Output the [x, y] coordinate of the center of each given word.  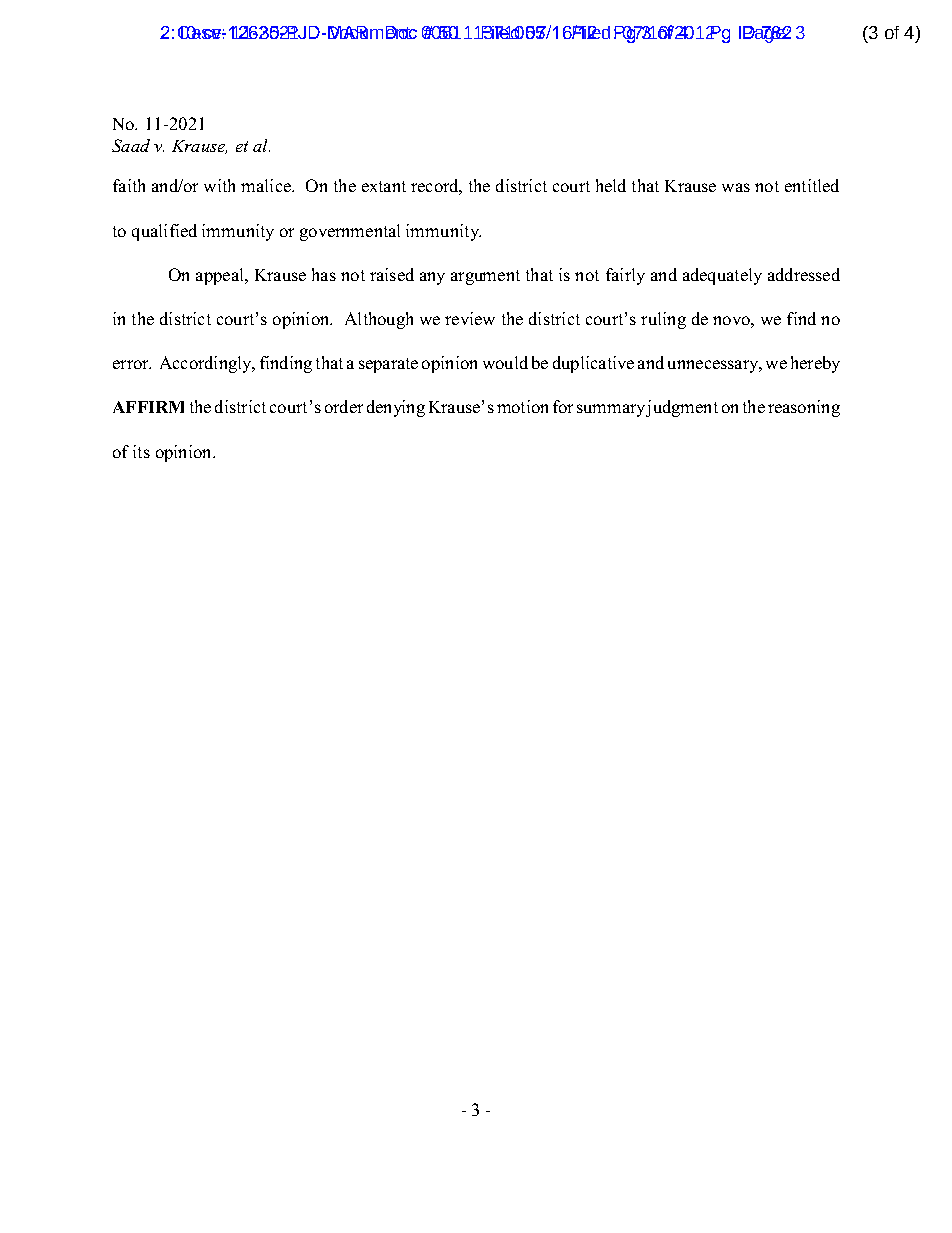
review [470, 318]
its [141, 451]
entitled [812, 185]
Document [369, 32]
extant [384, 186]
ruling [663, 320]
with [219, 185]
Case [200, 32]
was [736, 187]
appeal [221, 276]
